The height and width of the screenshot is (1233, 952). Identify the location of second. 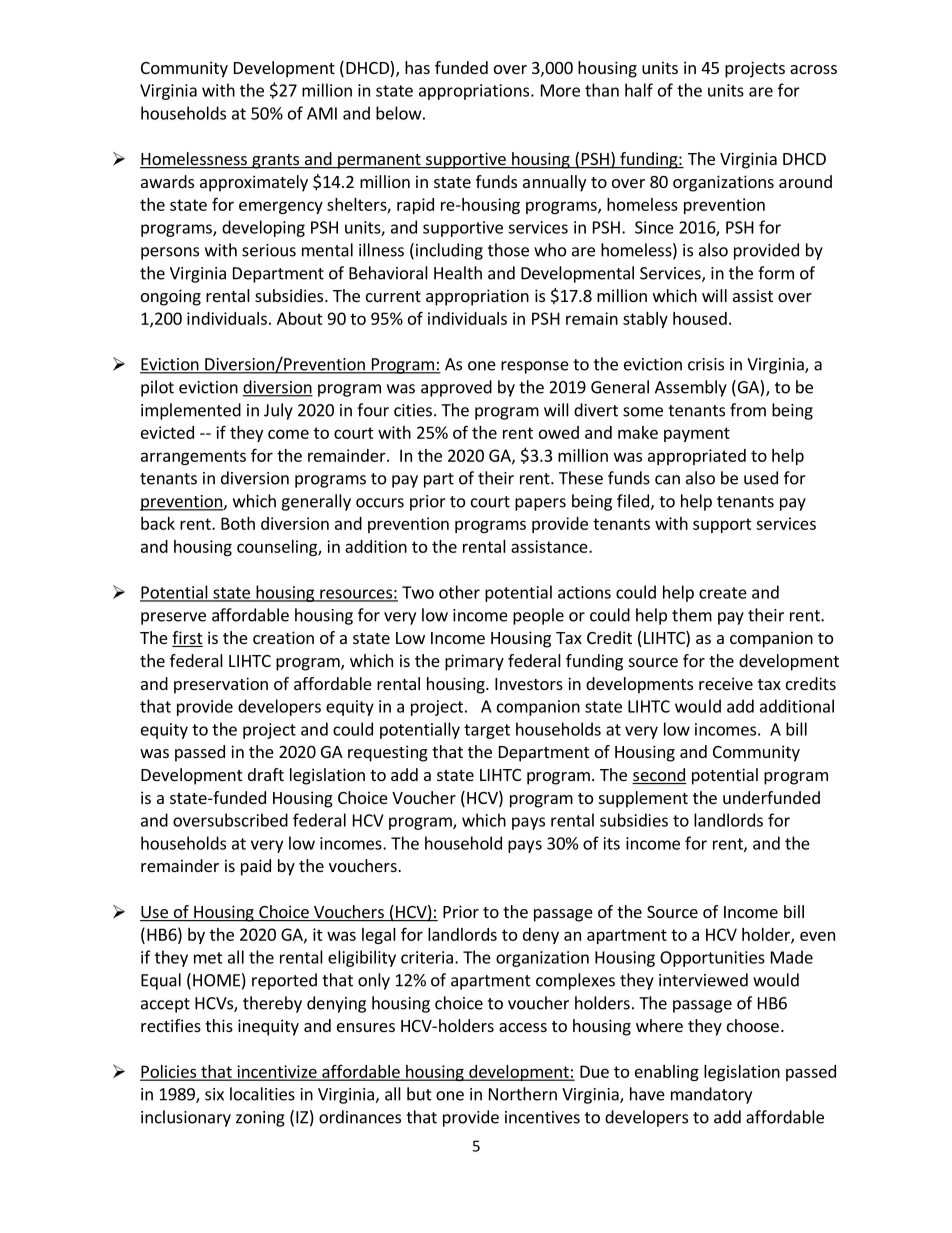
(659, 776).
